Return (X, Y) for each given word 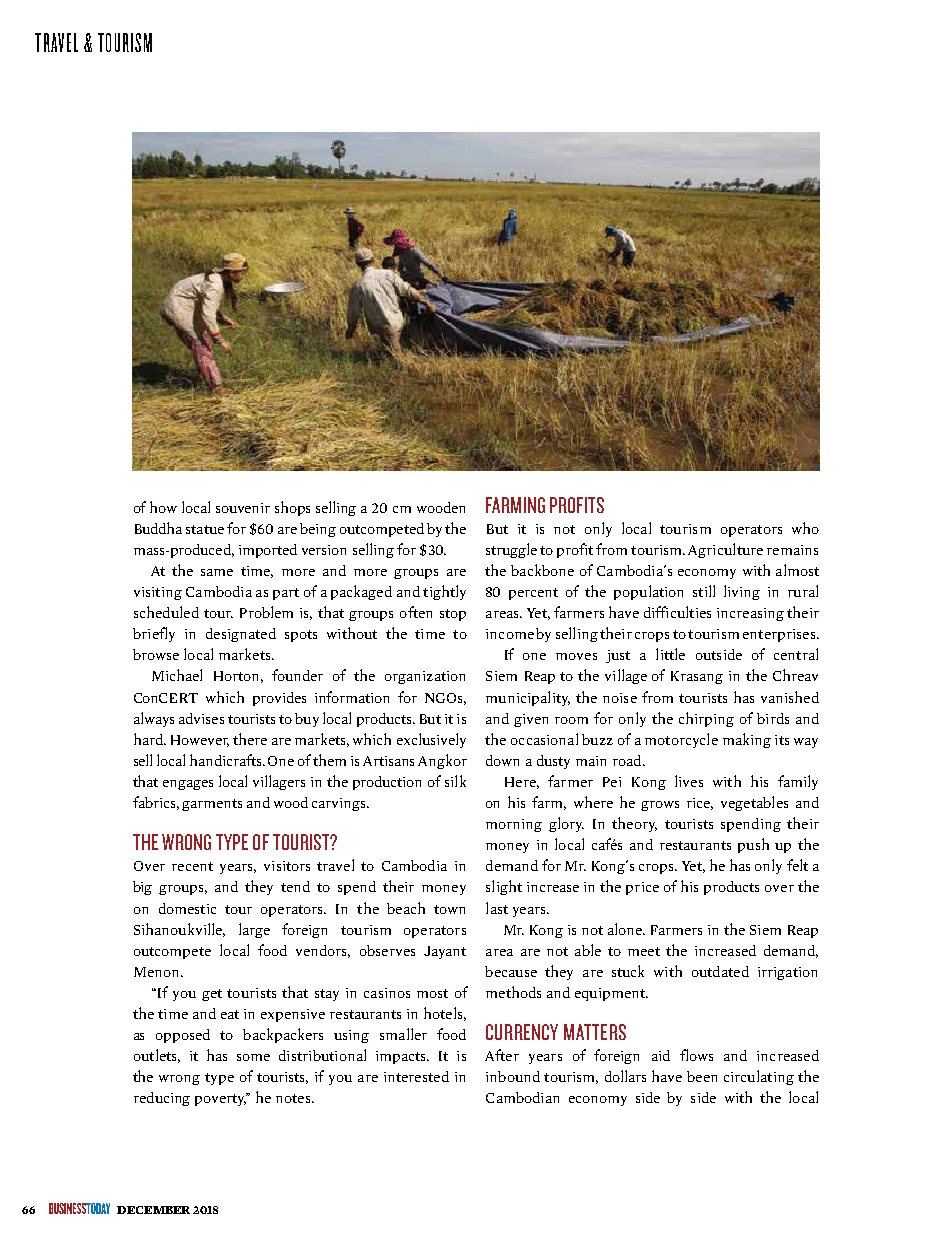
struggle (511, 550)
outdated (720, 971)
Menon (158, 972)
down (502, 760)
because (511, 971)
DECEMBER (153, 1210)
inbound (513, 1076)
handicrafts (227, 760)
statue (205, 529)
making (747, 740)
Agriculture (725, 550)
